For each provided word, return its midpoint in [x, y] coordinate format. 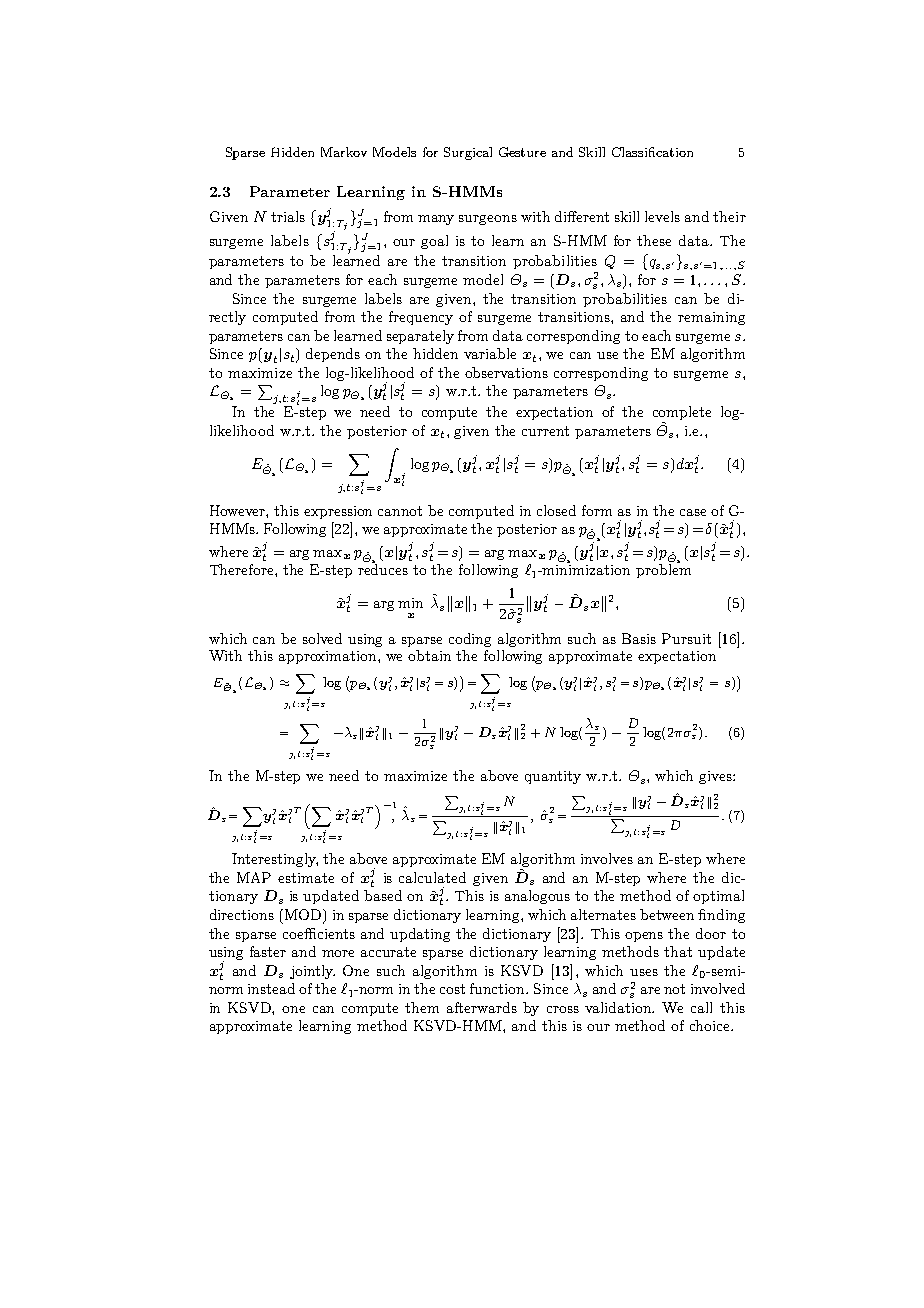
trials [288, 216]
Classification [652, 152]
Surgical [468, 153]
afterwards [482, 1007]
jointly [312, 972]
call [701, 1007]
